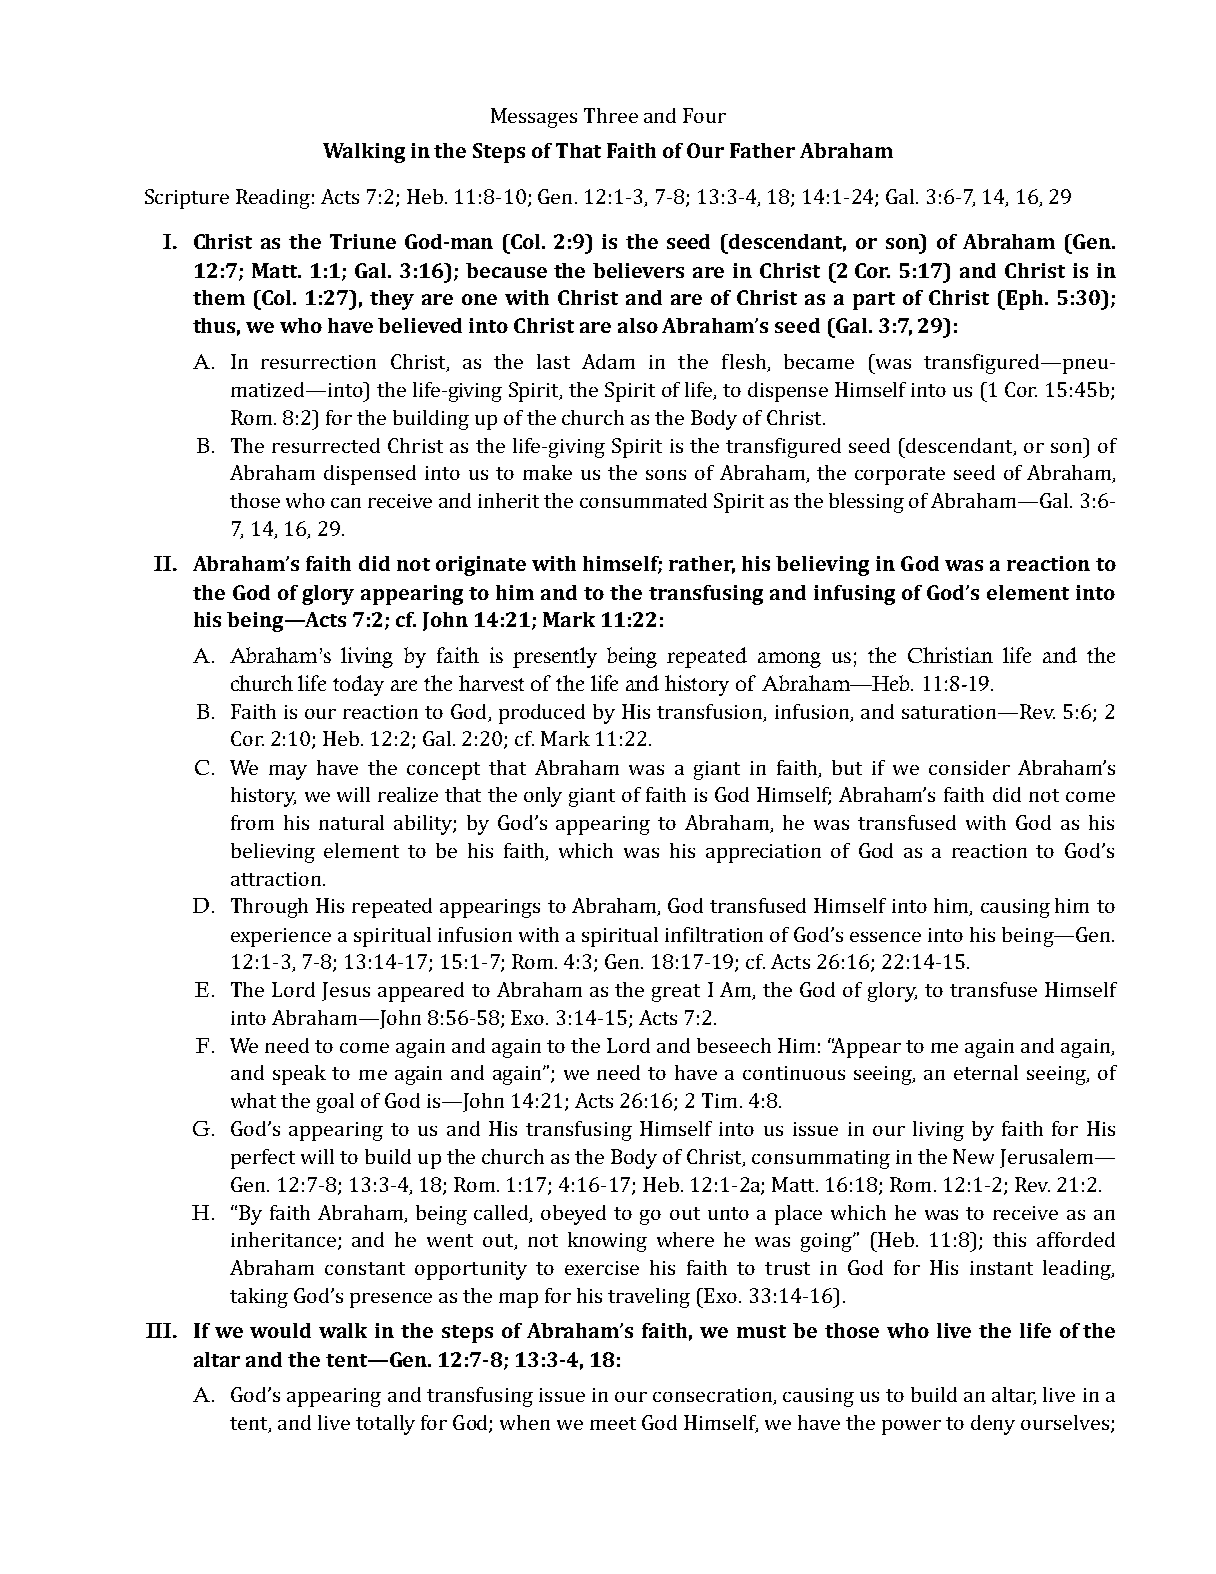  What do you see at coordinates (573, 1215) in the document?
I see `obeyed` at bounding box center [573, 1215].
